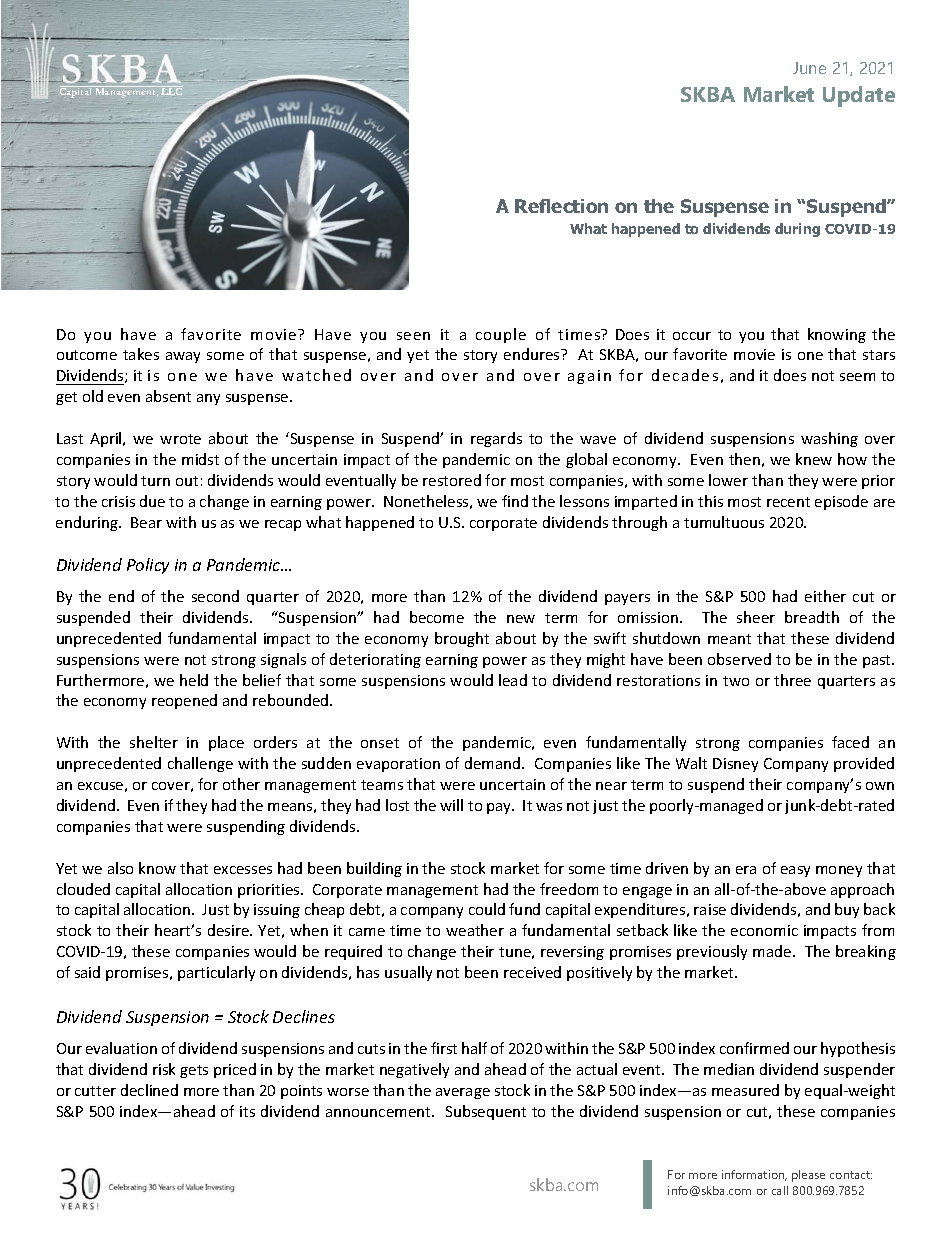 This screenshot has width=952, height=1233. What do you see at coordinates (501, 335) in the screenshot?
I see `couple` at bounding box center [501, 335].
